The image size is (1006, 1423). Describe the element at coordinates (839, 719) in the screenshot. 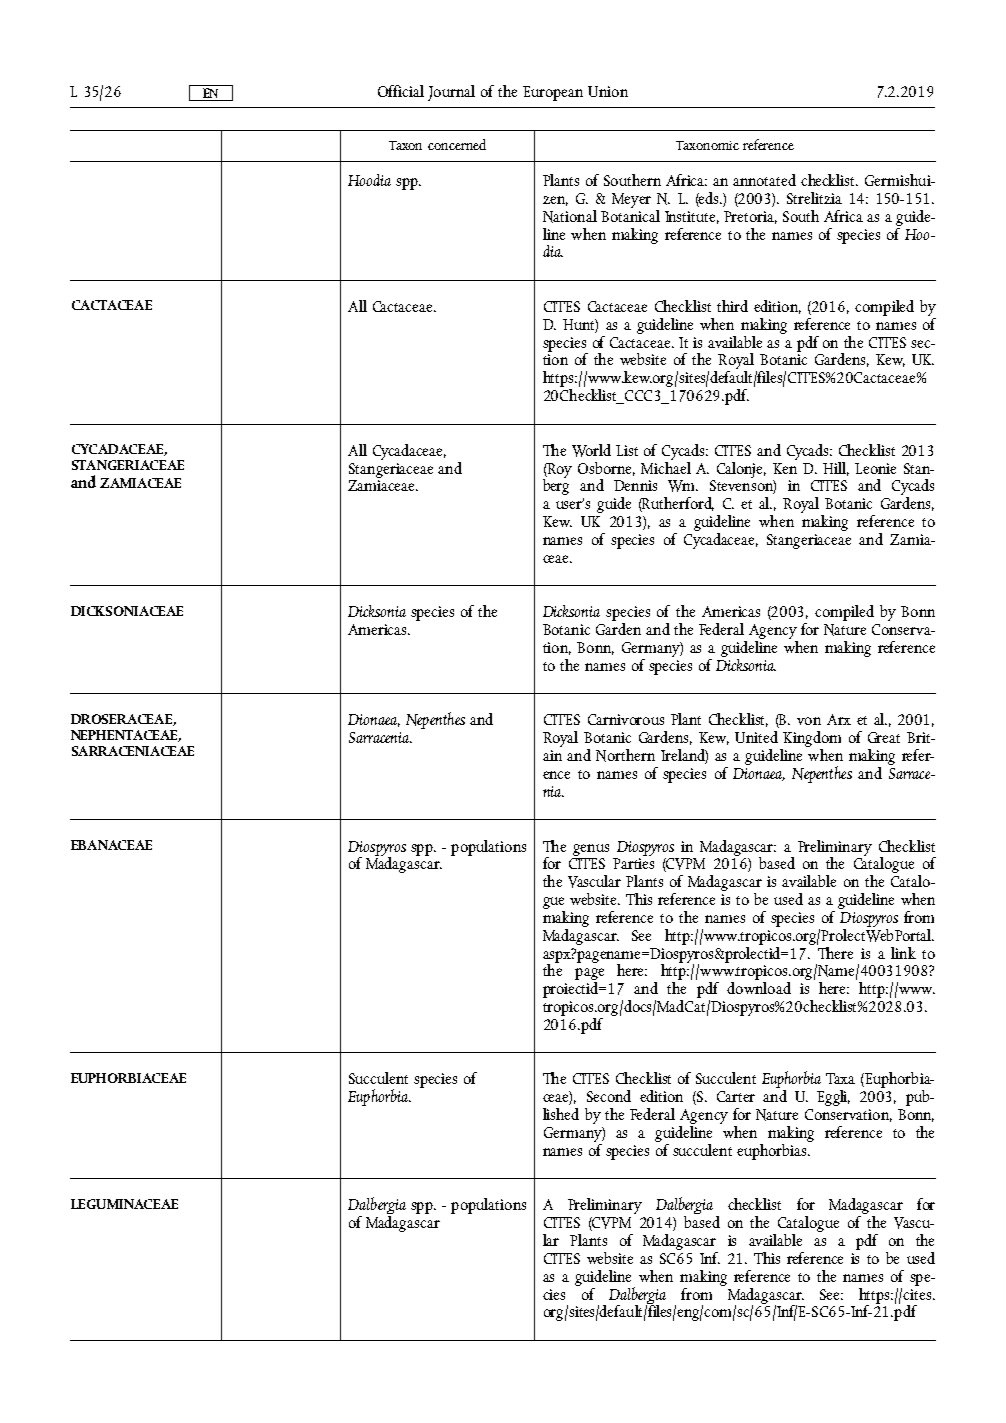

I see `Arx` at that location.
